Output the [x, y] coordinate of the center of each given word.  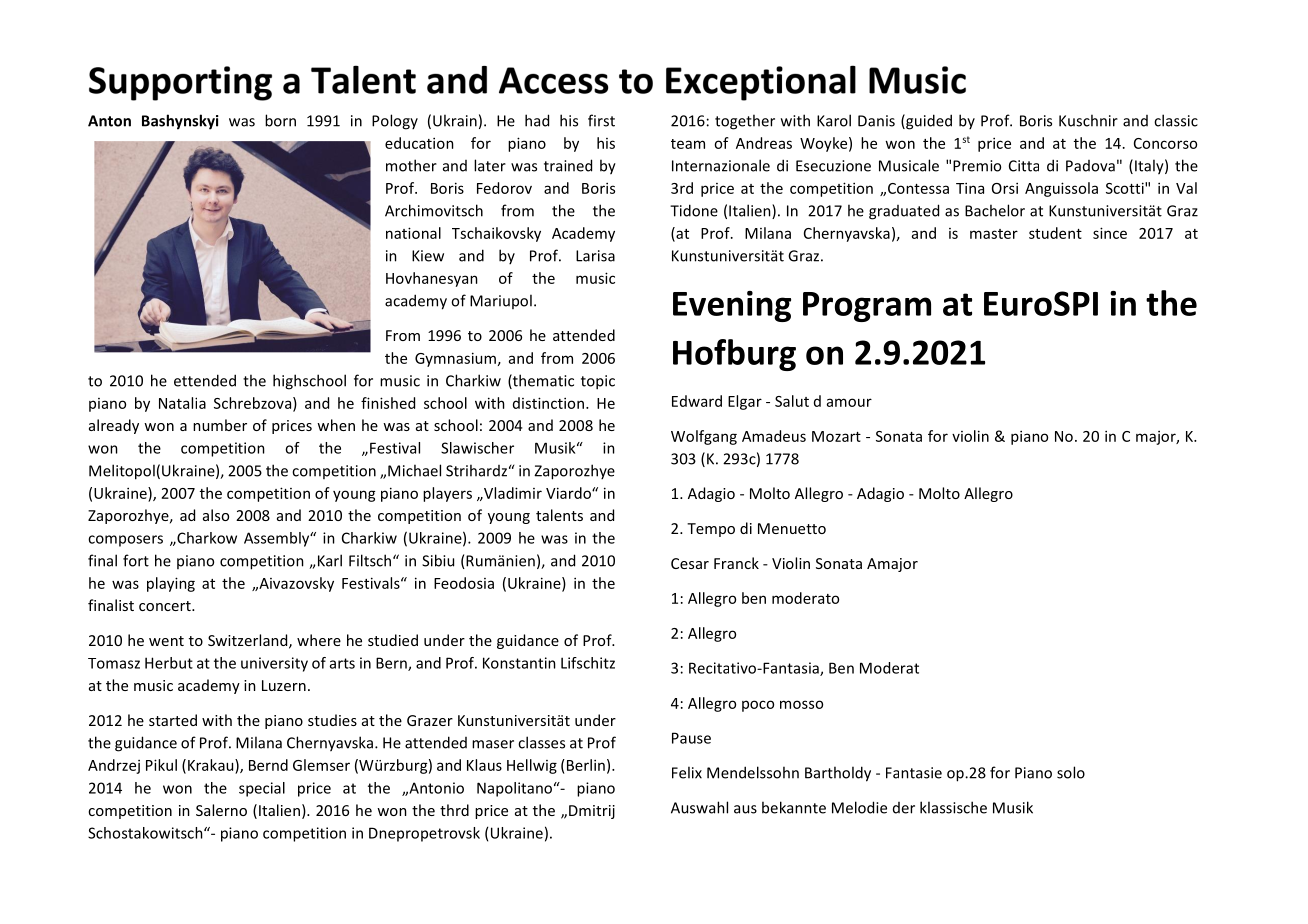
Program [867, 307]
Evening [732, 306]
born [280, 120]
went [166, 641]
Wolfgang [704, 437]
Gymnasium [455, 359]
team [688, 144]
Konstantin [519, 663]
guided [928, 122]
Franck [736, 563]
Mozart [836, 436]
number [220, 425]
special [262, 789]
